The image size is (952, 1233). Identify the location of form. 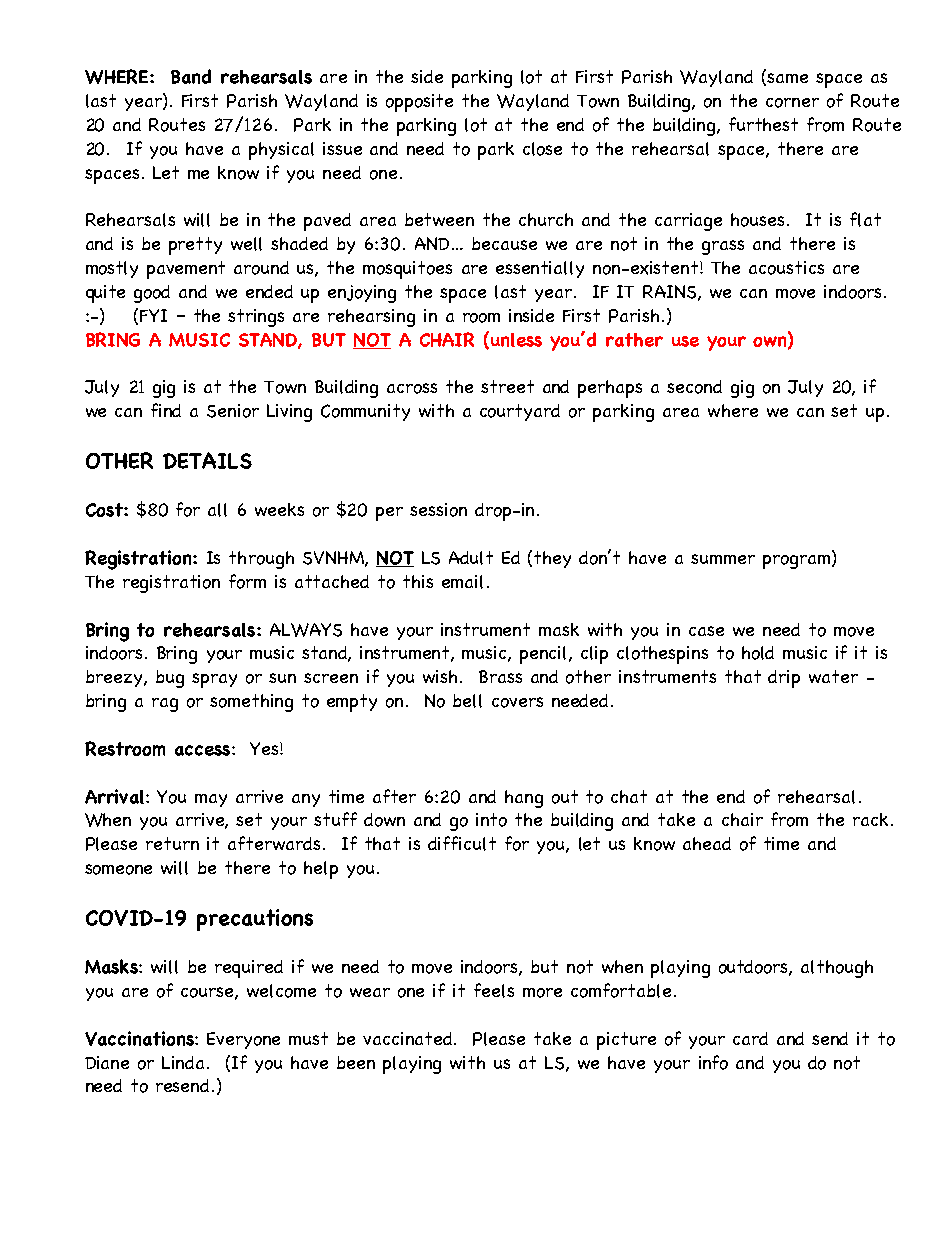
(247, 581).
